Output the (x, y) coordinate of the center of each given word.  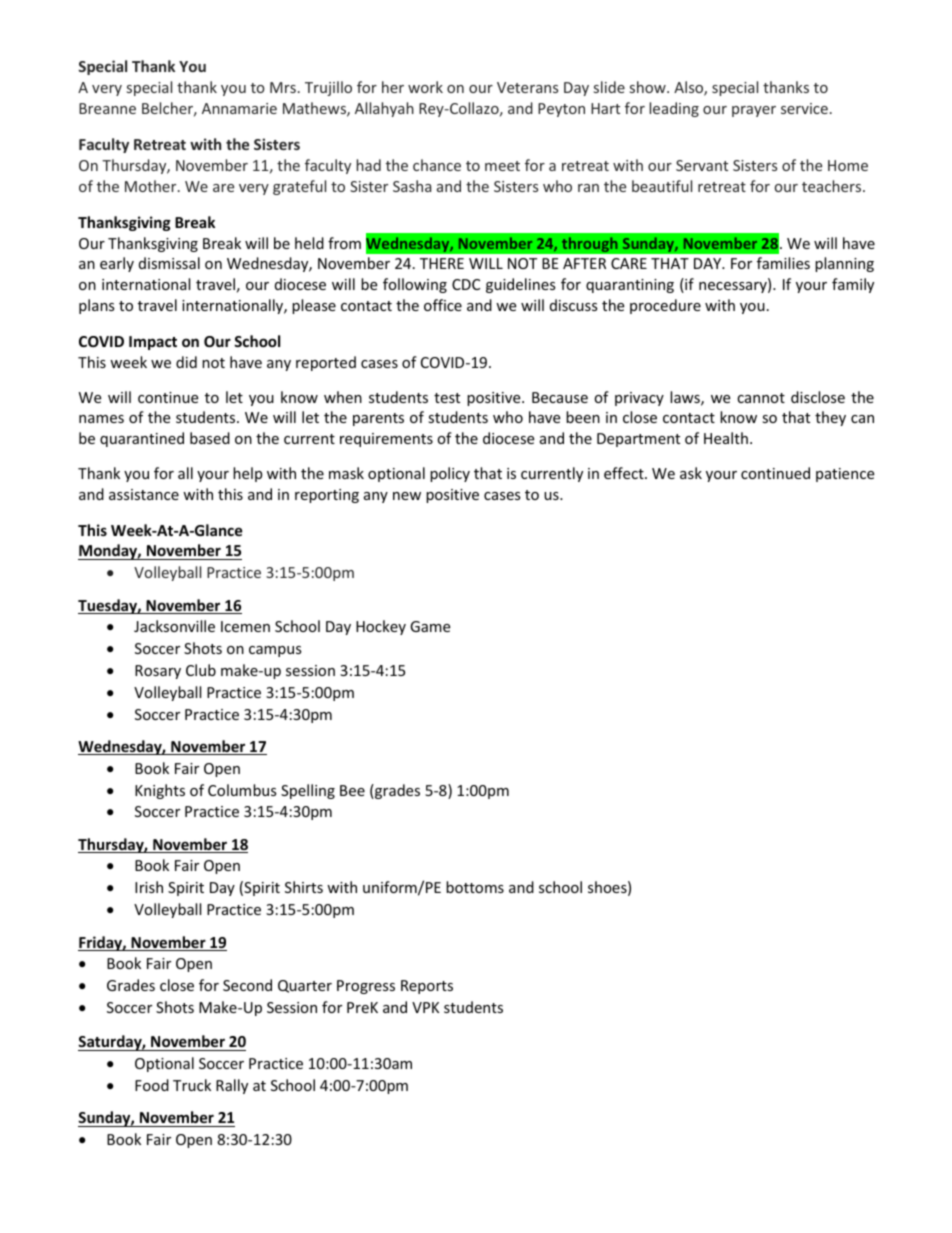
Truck (192, 1085)
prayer (754, 111)
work (425, 87)
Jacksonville (174, 626)
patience (845, 475)
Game (430, 626)
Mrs (283, 87)
